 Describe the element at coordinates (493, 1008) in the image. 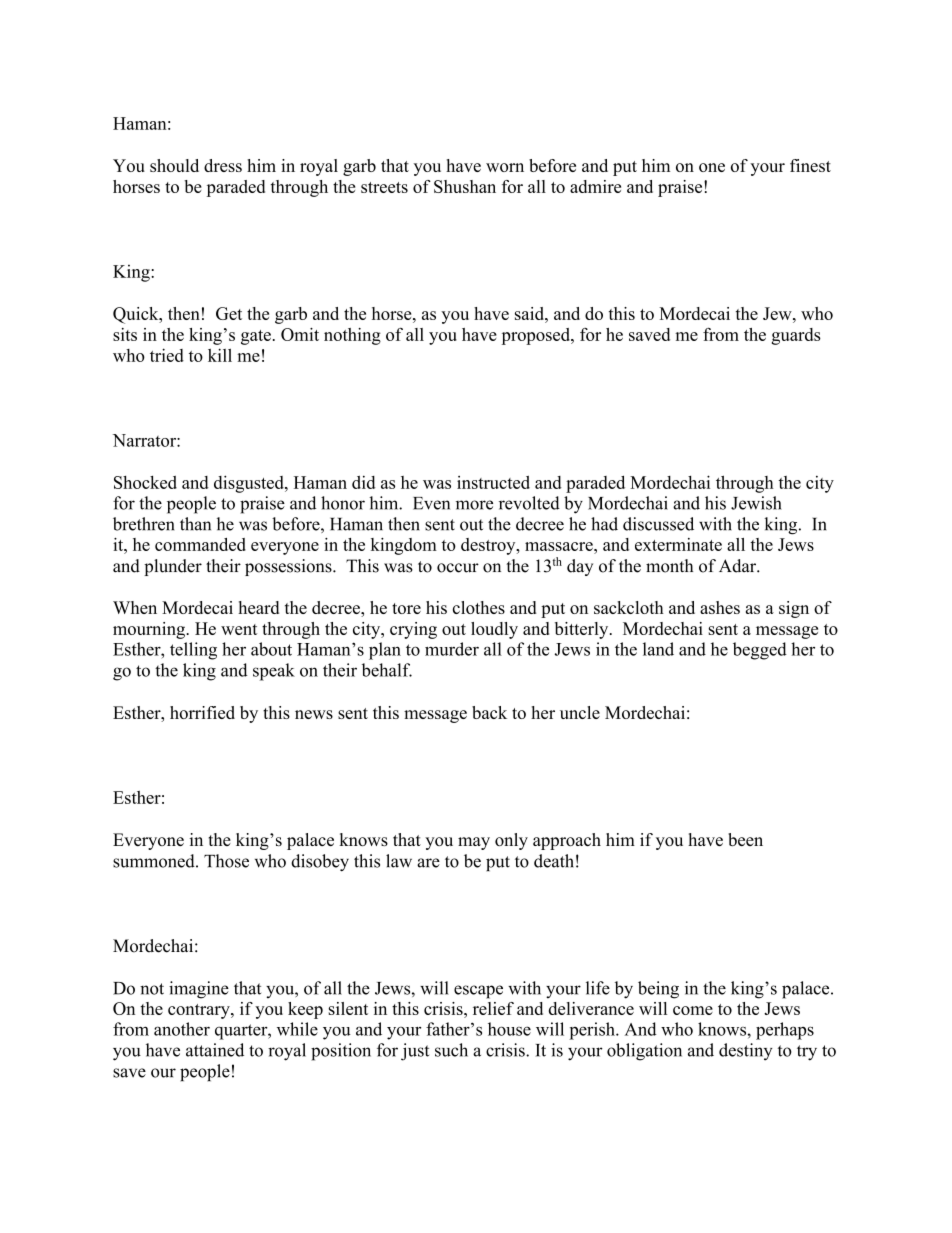

I see `relief` at that location.
